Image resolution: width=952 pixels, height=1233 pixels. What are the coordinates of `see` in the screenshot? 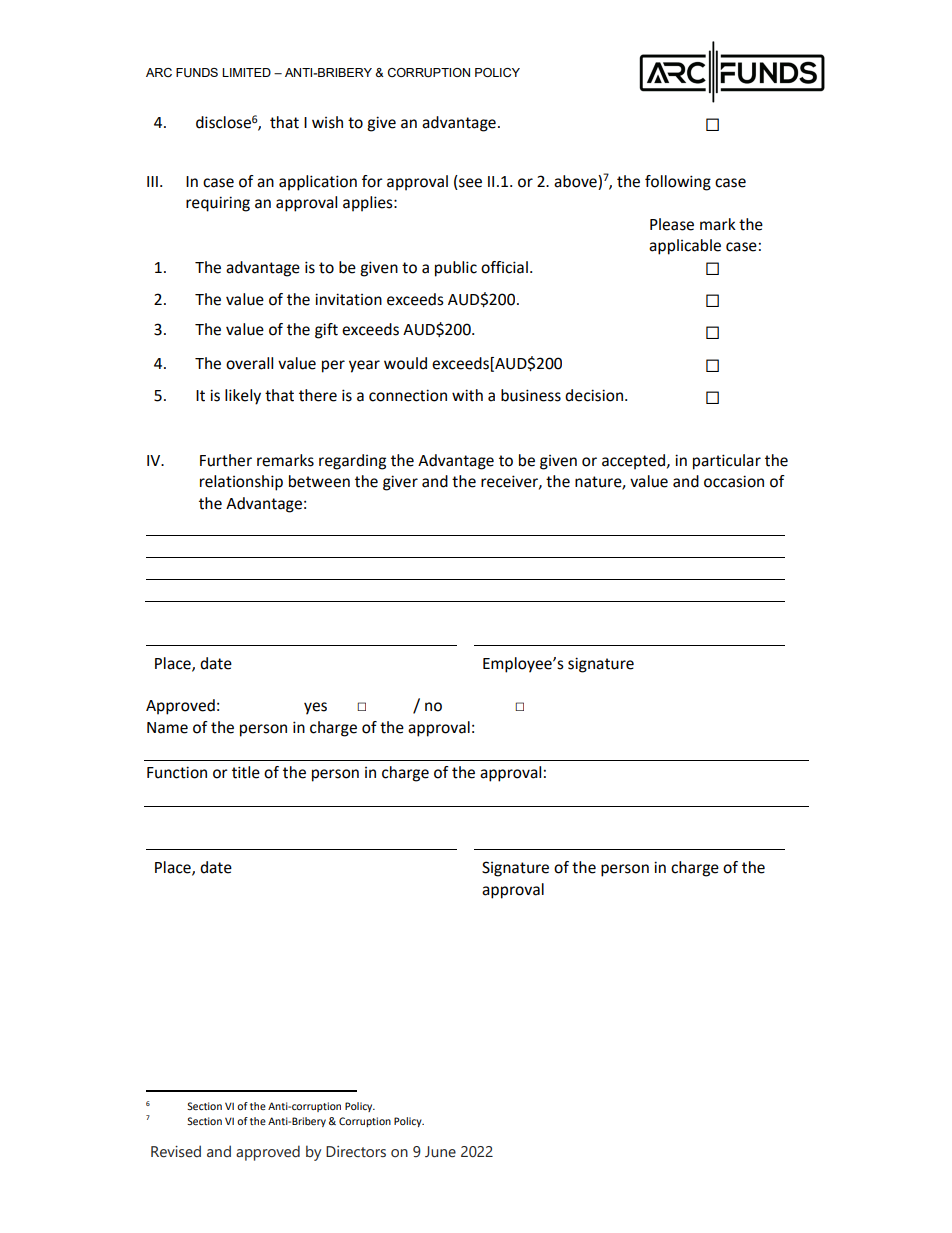 It's located at (469, 184).
